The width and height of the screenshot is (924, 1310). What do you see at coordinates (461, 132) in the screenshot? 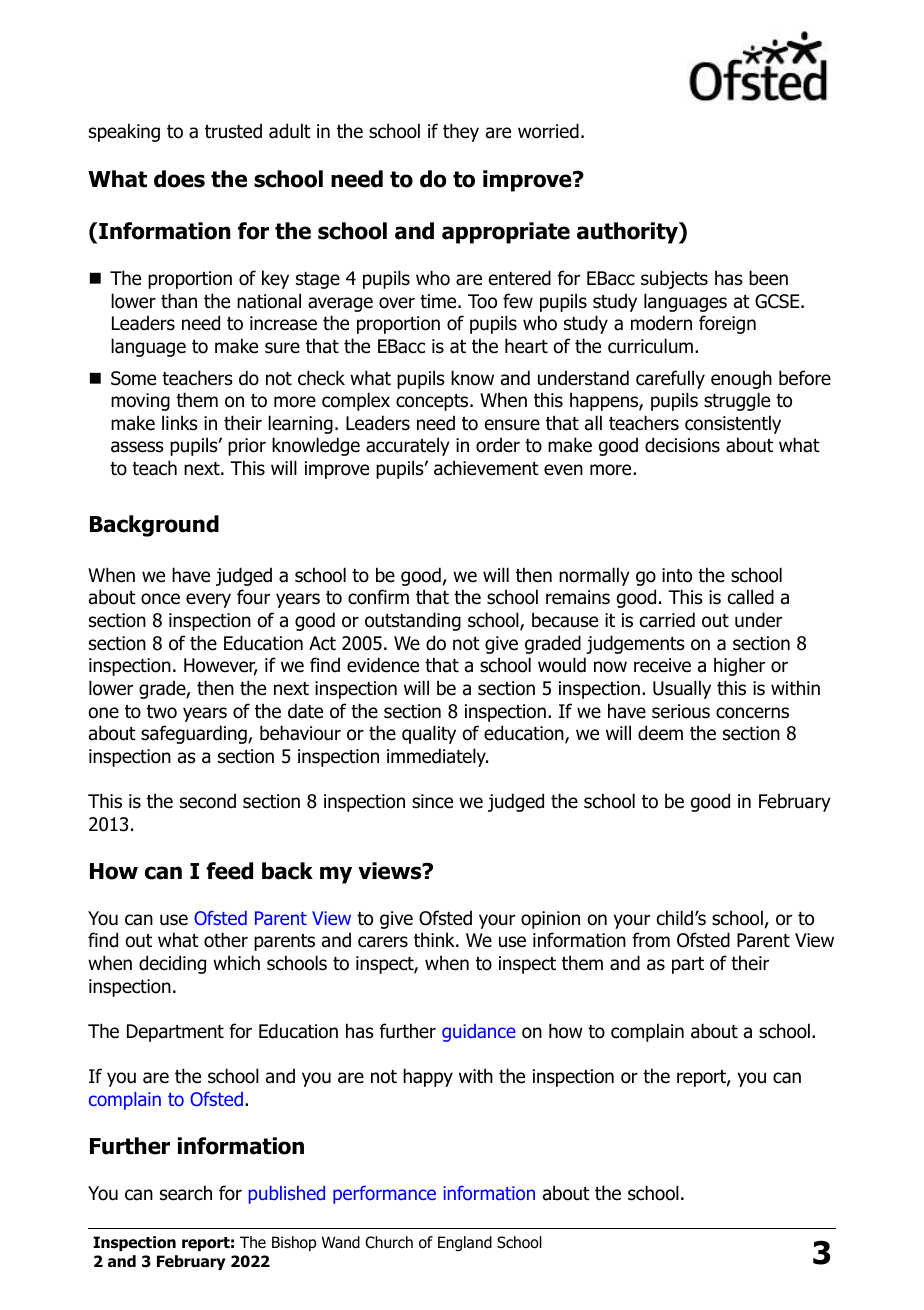
I see `they` at bounding box center [461, 132].
